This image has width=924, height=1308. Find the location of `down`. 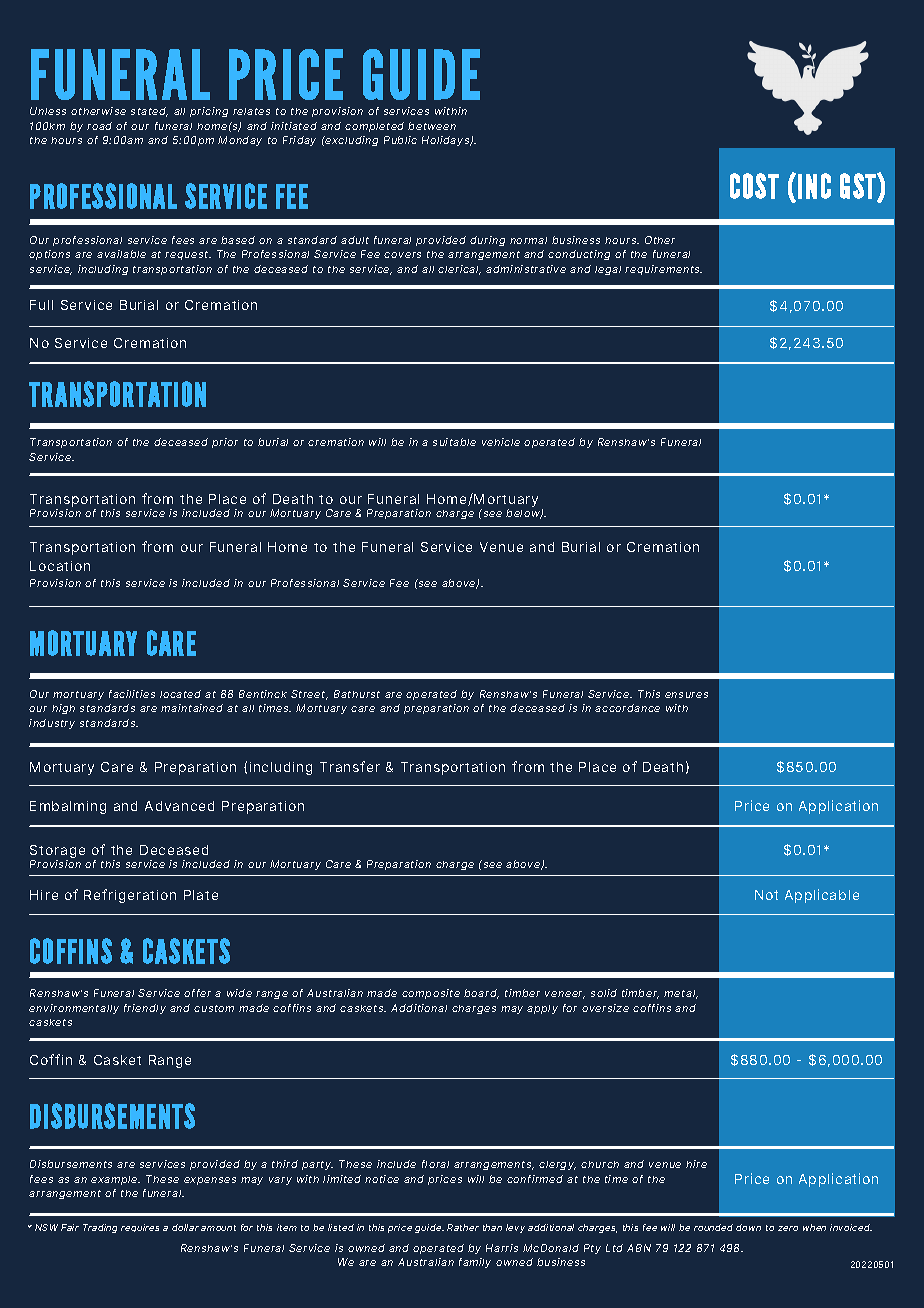

down is located at coordinates (748, 1227).
